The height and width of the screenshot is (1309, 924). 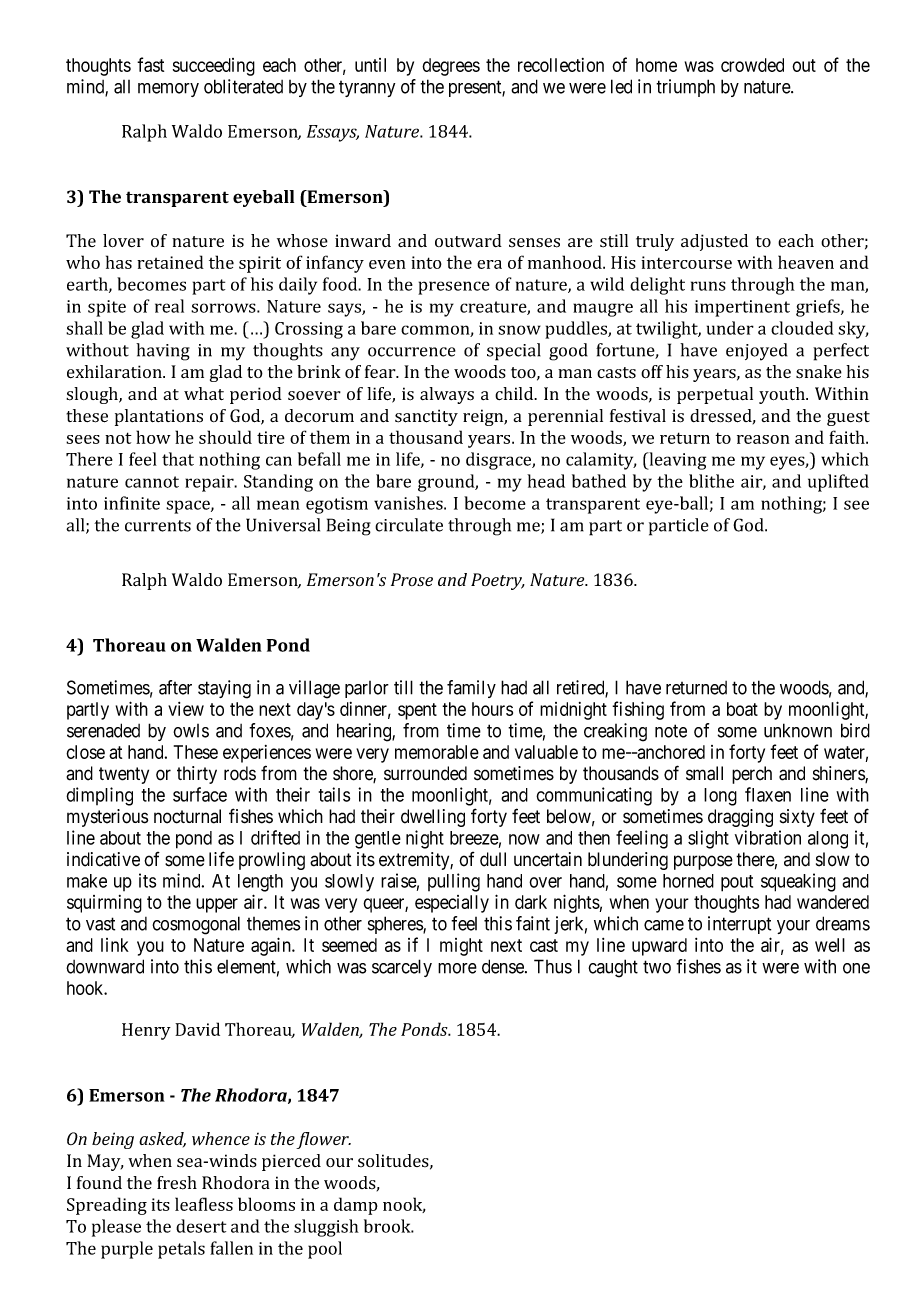 I want to click on damp, so click(x=356, y=1206).
